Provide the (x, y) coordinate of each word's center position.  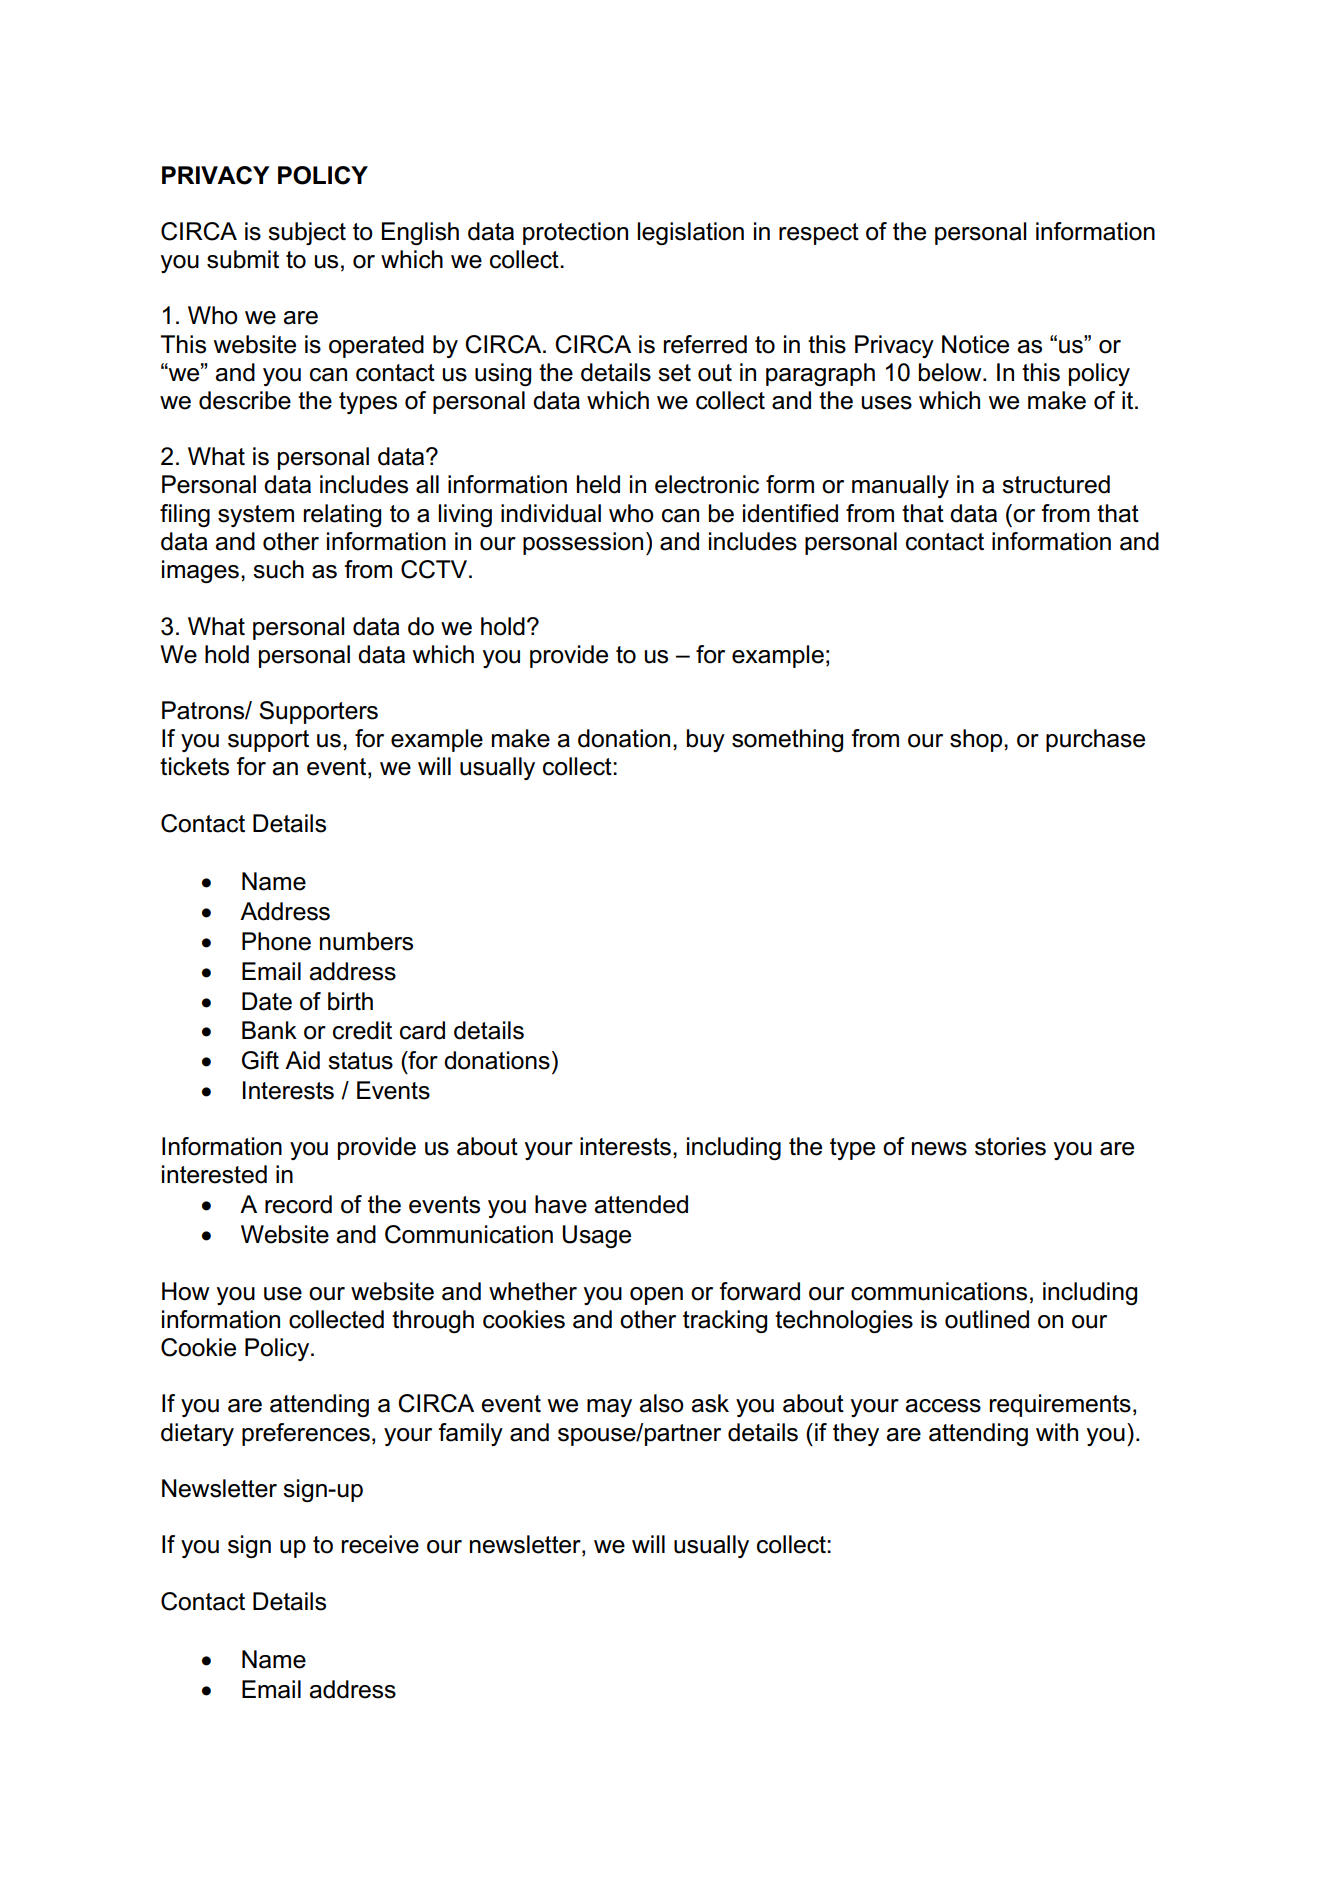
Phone (276, 941)
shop (977, 740)
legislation (690, 233)
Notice (975, 344)
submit (243, 259)
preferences (306, 1434)
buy (706, 740)
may (609, 1408)
